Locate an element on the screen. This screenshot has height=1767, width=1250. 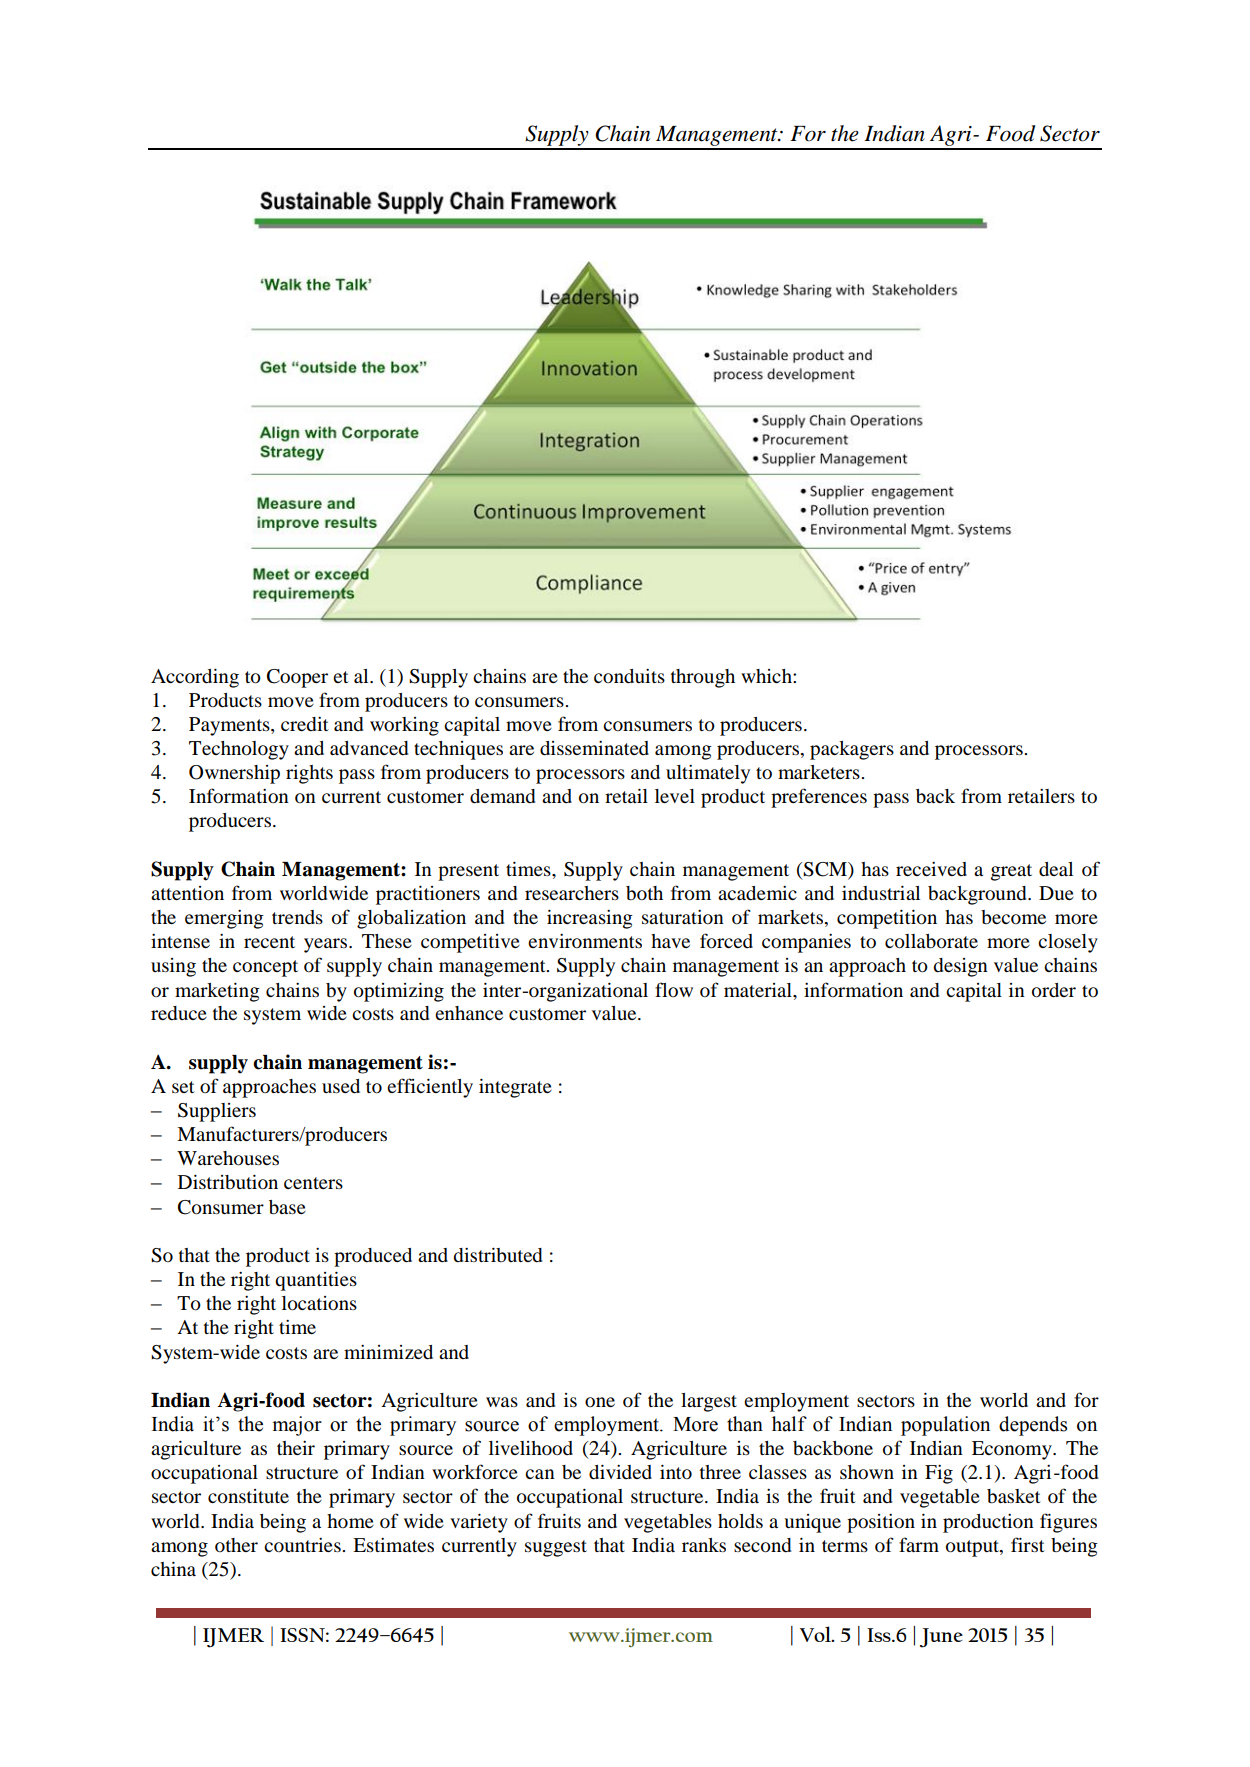
marketers is located at coordinates (820, 772).
